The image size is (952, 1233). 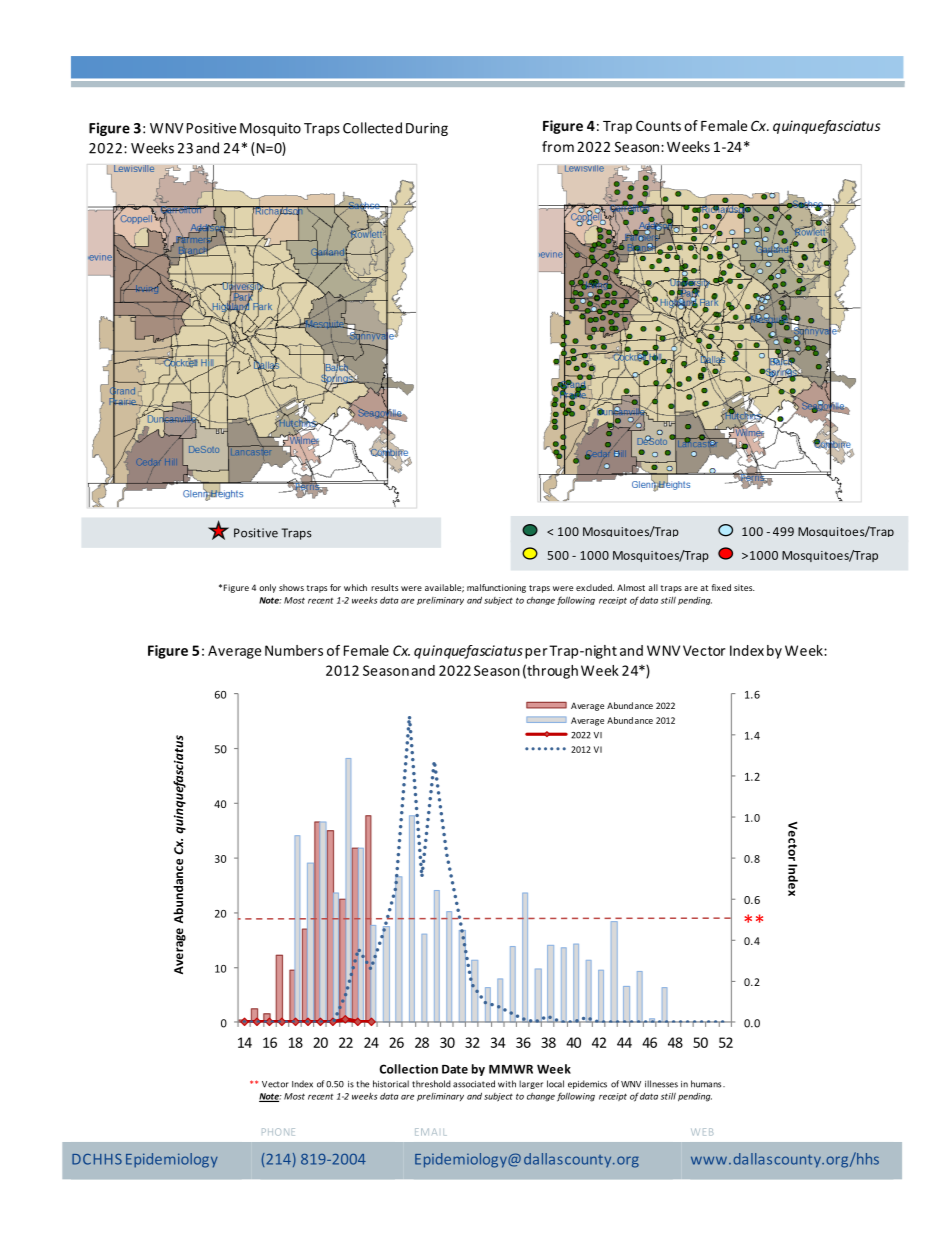 What do you see at coordinates (721, 587) in the screenshot?
I see `fixed` at bounding box center [721, 587].
